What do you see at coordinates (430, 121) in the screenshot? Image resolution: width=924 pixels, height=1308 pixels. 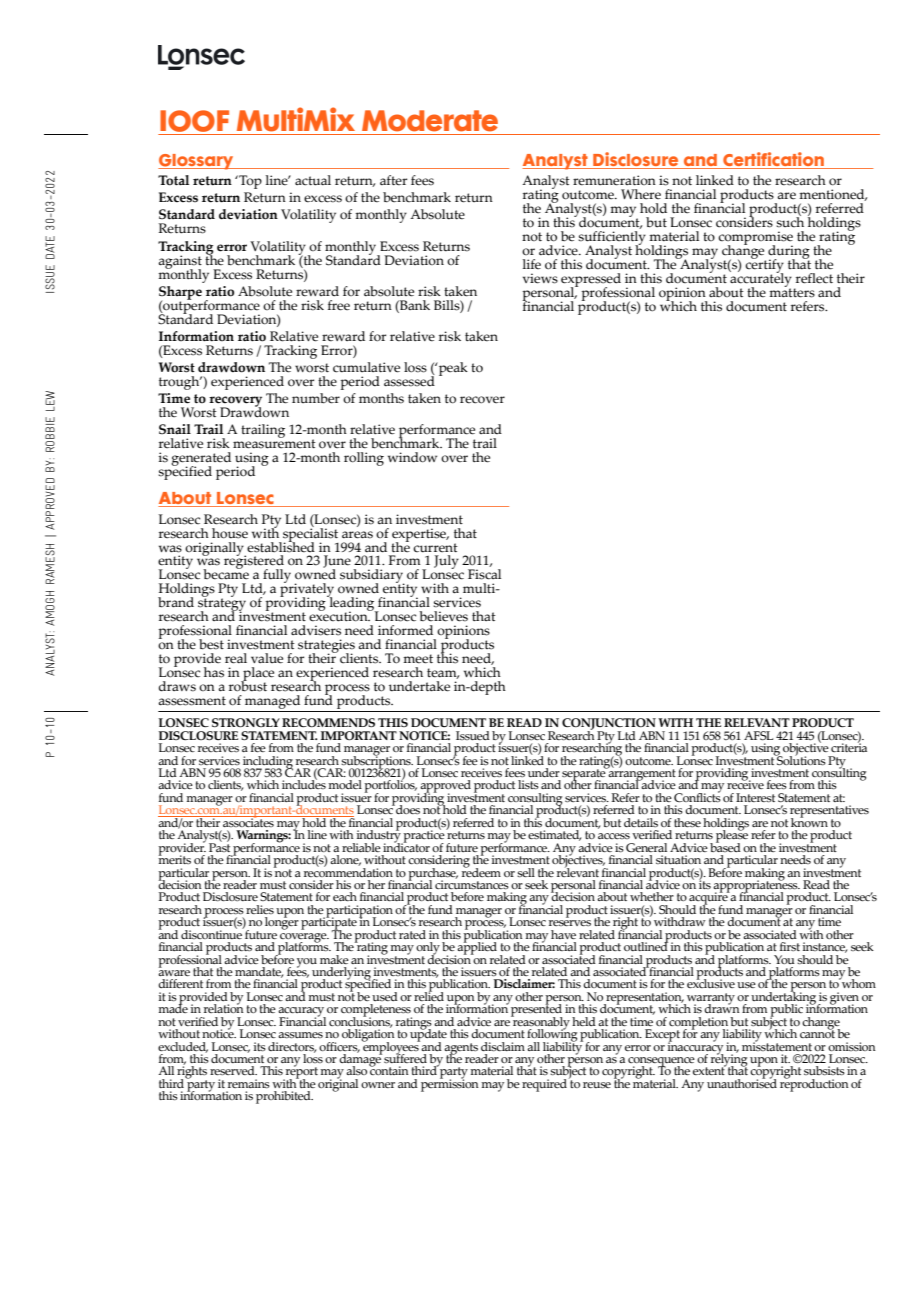 I see `Moderate` at bounding box center [430, 121].
